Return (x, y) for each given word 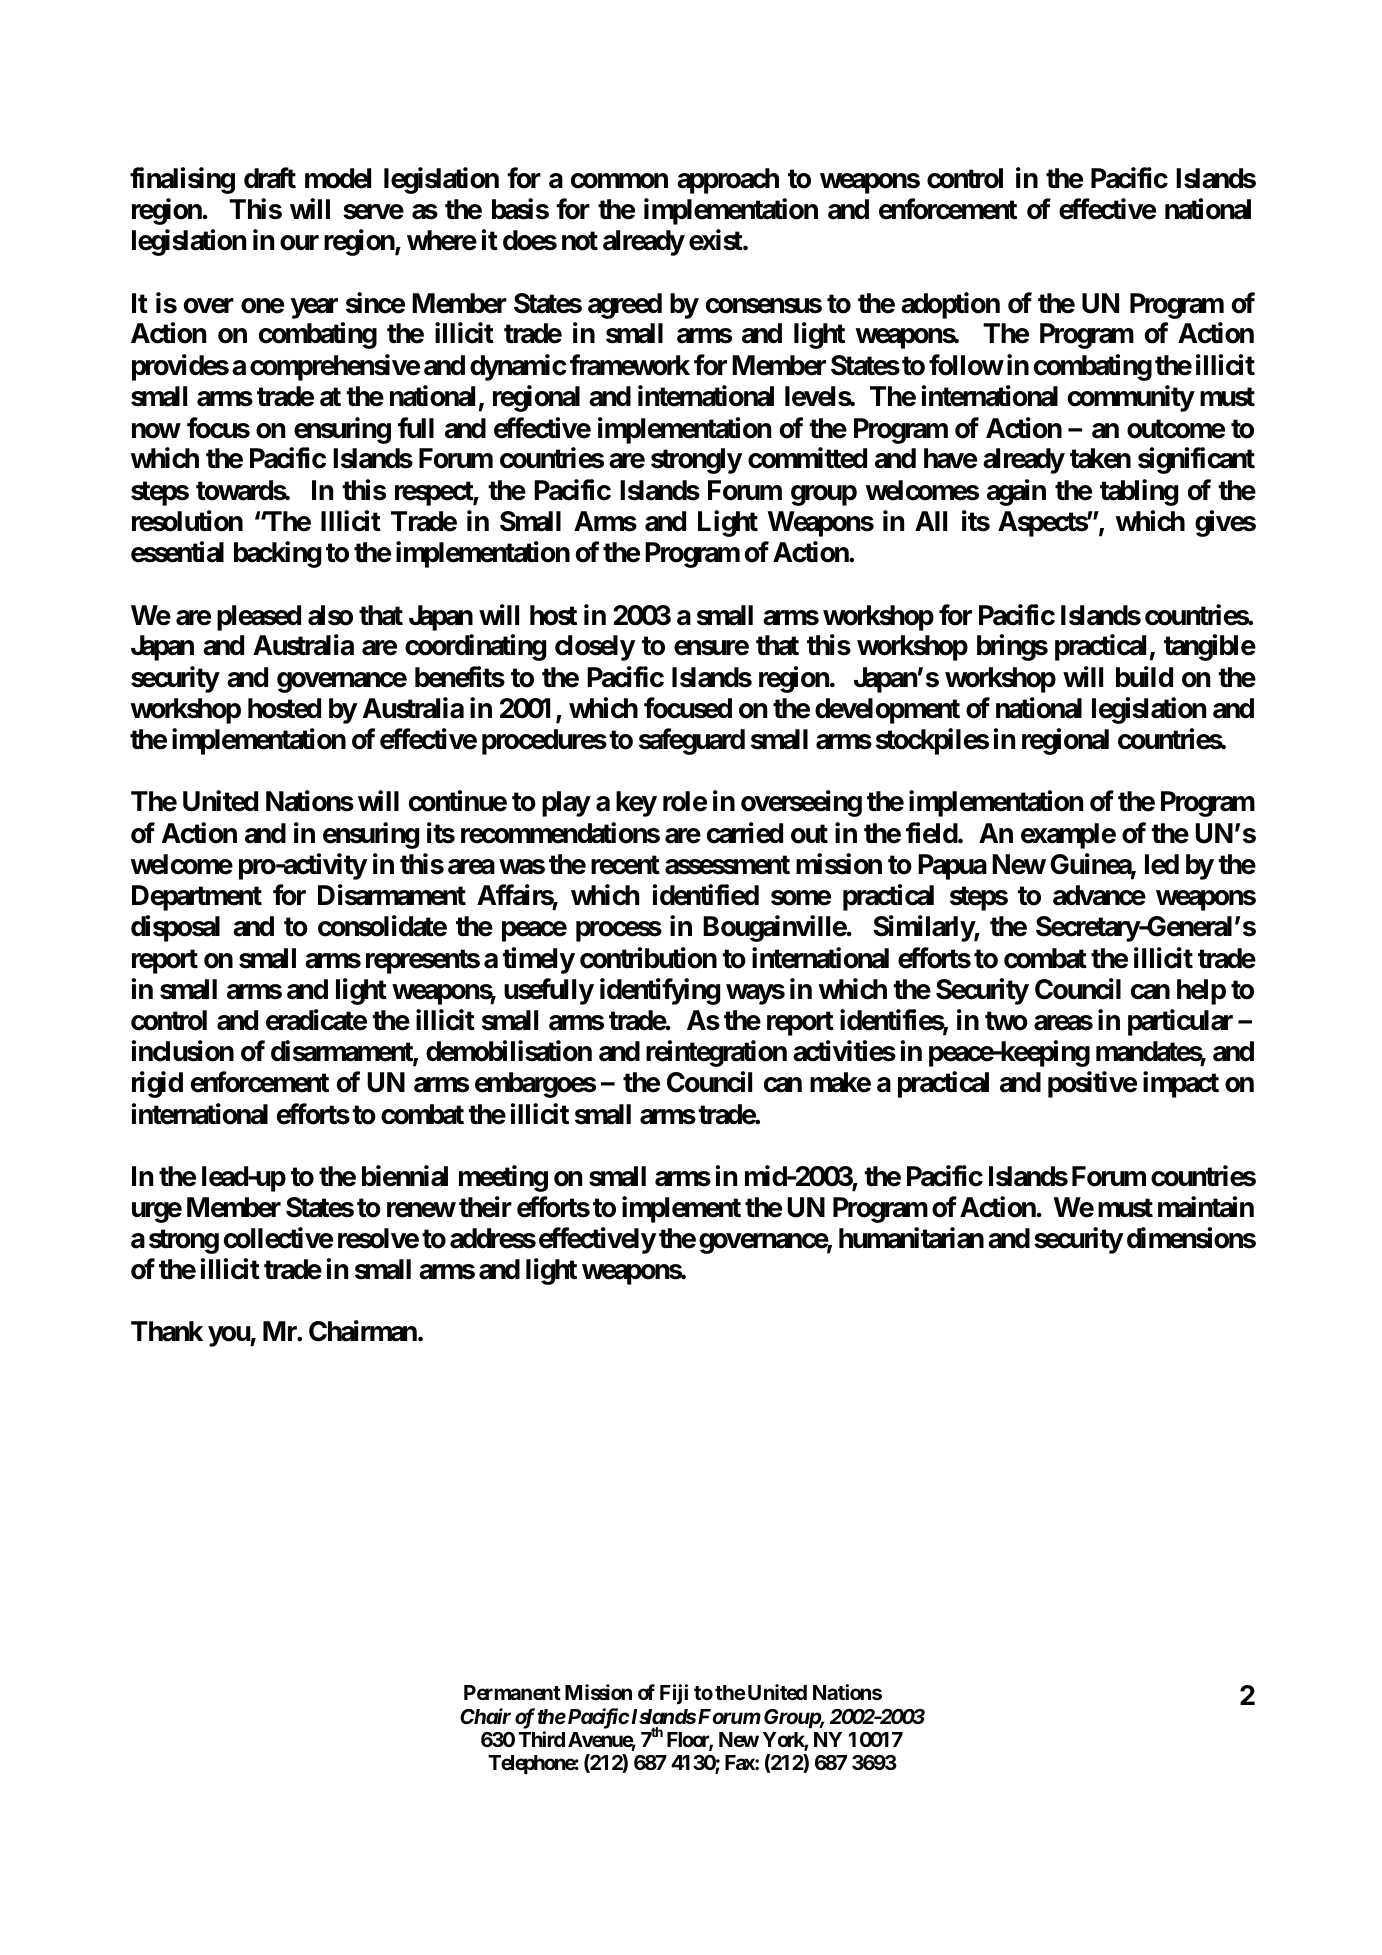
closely (595, 648)
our (299, 243)
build (1144, 677)
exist (716, 240)
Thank (167, 1331)
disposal (175, 929)
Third (541, 1739)
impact (1181, 1085)
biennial (405, 1176)
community (1131, 398)
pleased (259, 618)
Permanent (512, 1692)
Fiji (674, 1694)
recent (625, 865)
